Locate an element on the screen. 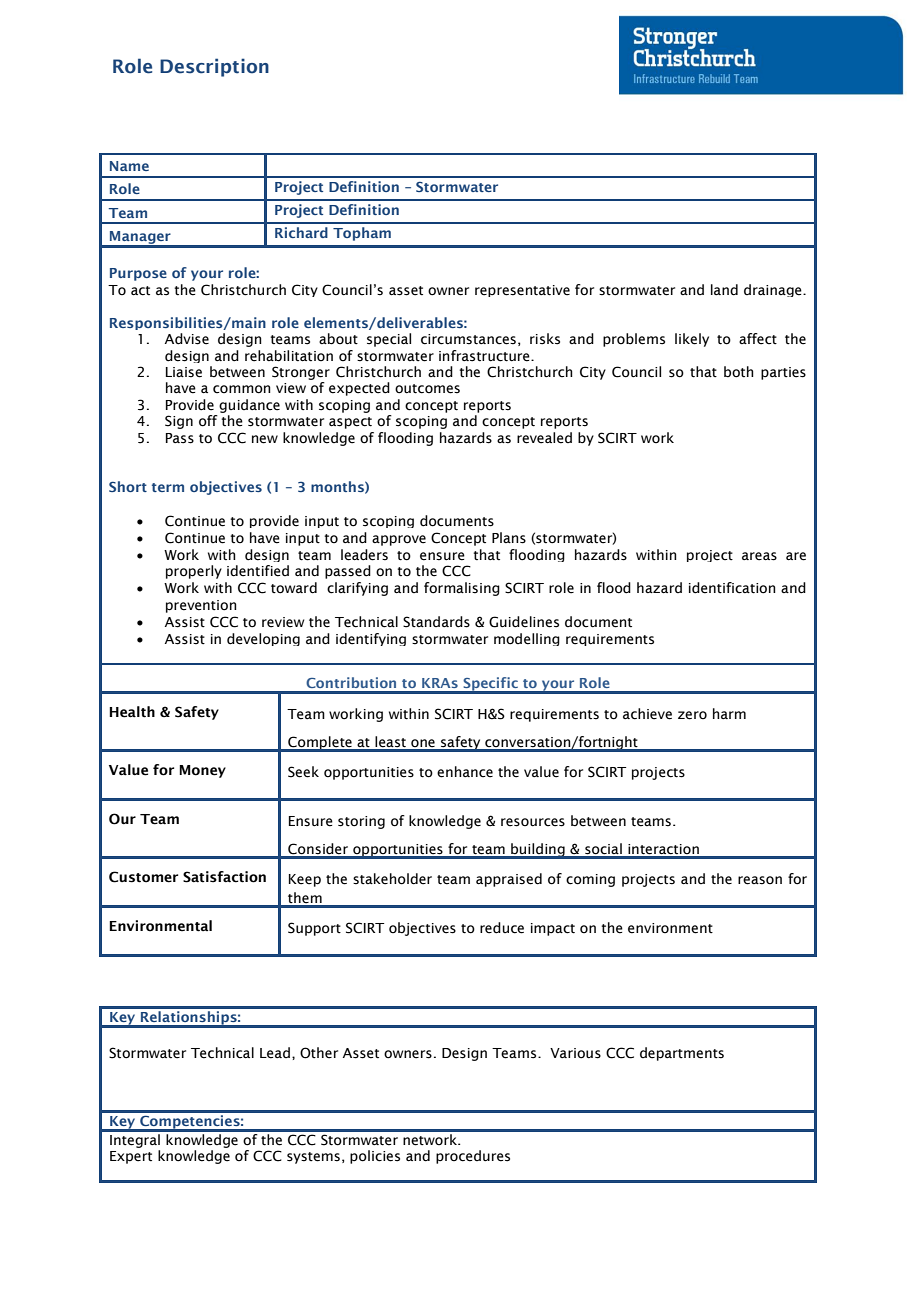 The image size is (924, 1308). Description is located at coordinates (214, 67).
